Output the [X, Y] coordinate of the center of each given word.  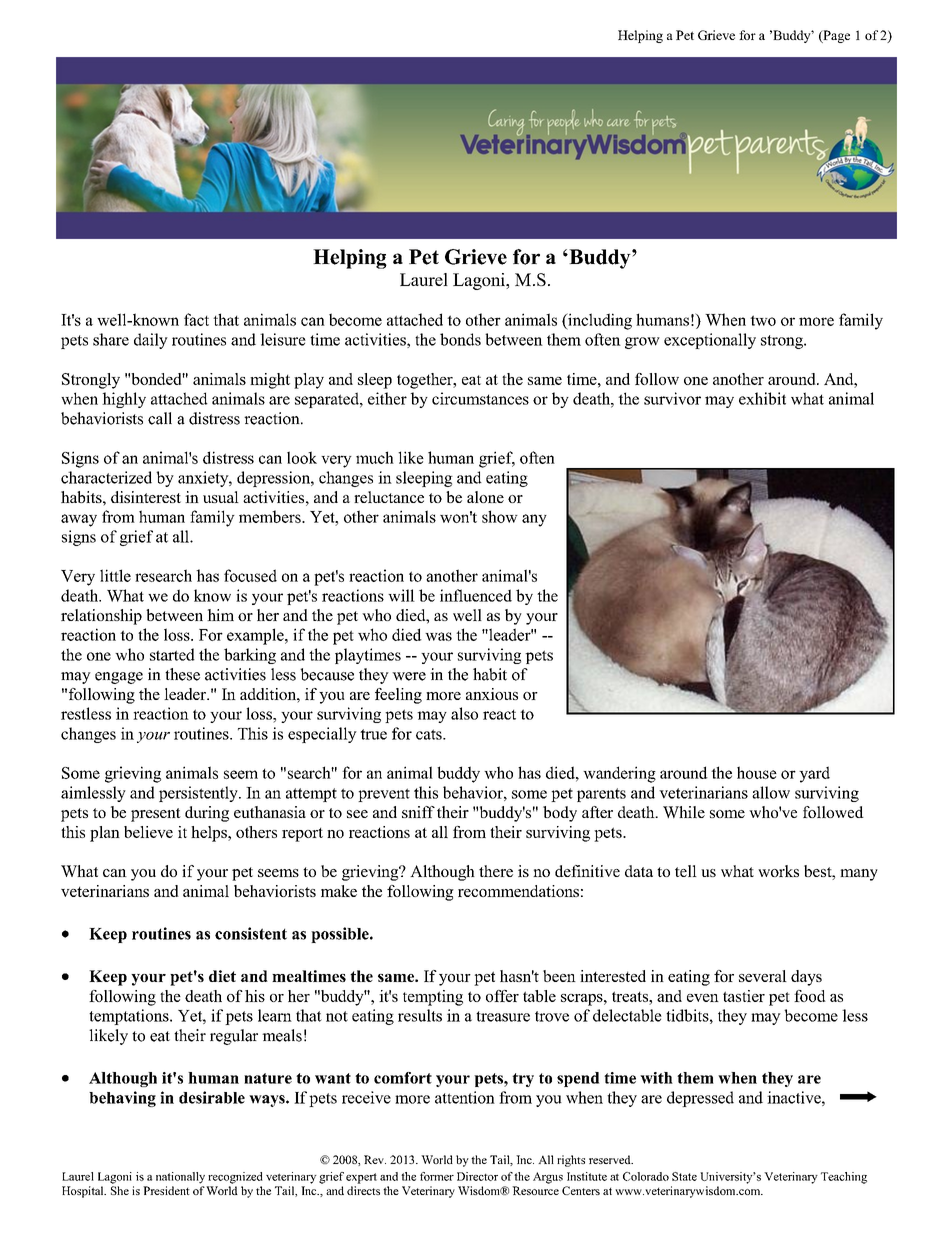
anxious [492, 694]
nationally [180, 1178]
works [778, 871]
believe [148, 832]
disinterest [146, 497]
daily [151, 341]
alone [485, 497]
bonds [460, 339]
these [182, 674]
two [763, 320]
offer [502, 996]
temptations [130, 1017]
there [496, 871]
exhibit [762, 398]
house [757, 772]
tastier [744, 996]
